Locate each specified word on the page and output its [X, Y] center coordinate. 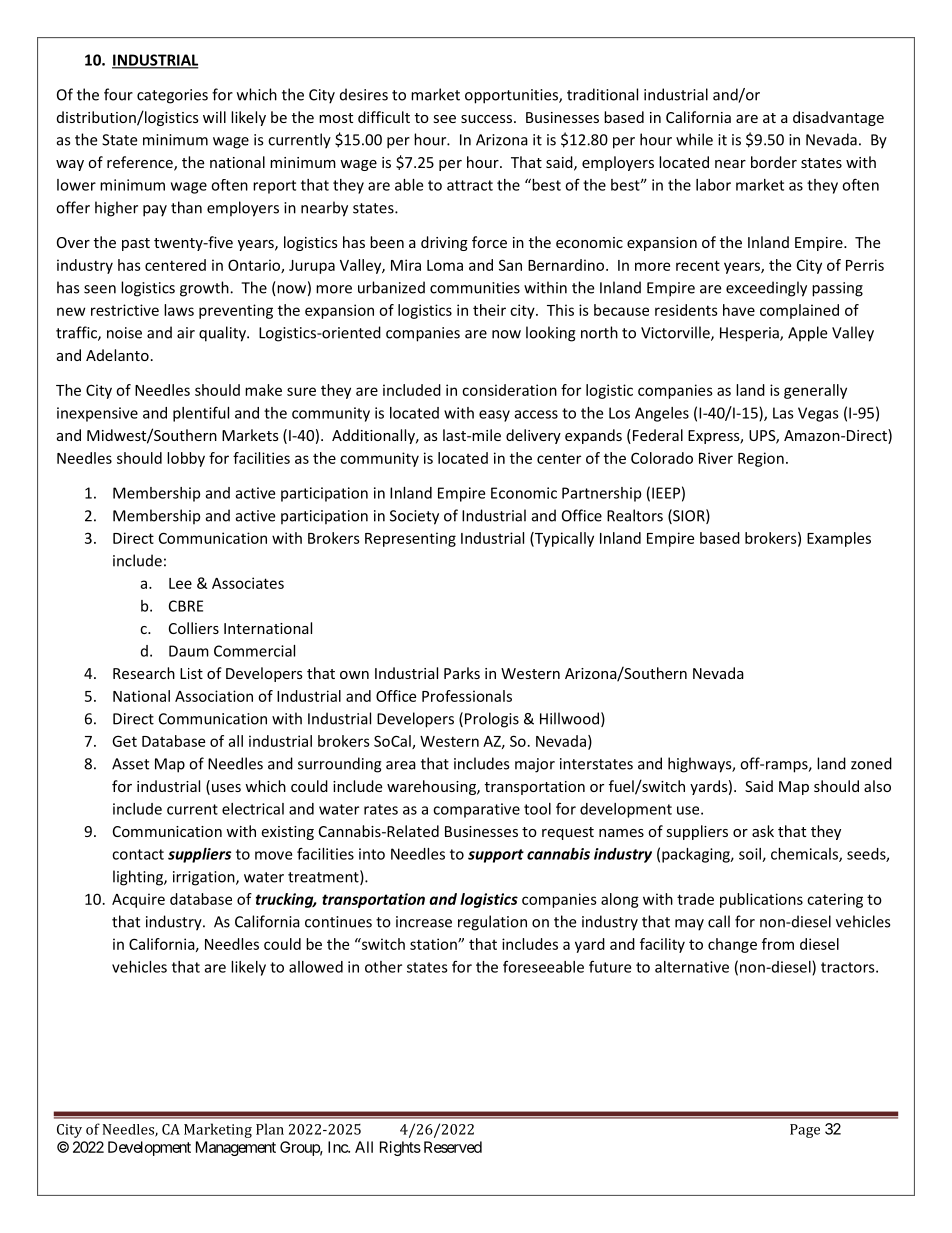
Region [761, 459]
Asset [130, 764]
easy [494, 416]
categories [172, 96]
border [774, 162]
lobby [186, 459]
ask [763, 831]
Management [236, 1148]
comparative [476, 810]
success [488, 119]
